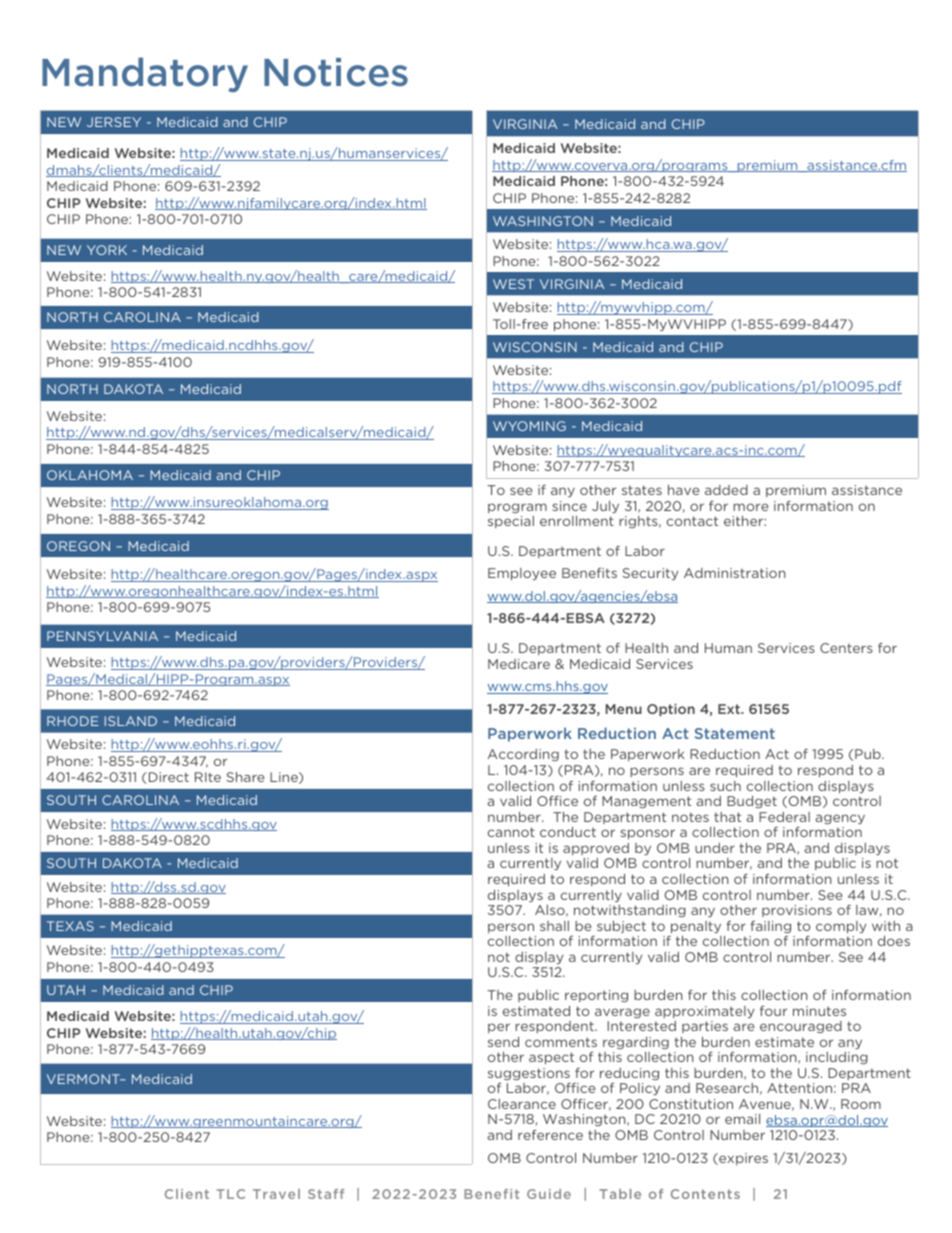 The width and height of the screenshot is (952, 1233). I want to click on expires, so click(742, 1159).
